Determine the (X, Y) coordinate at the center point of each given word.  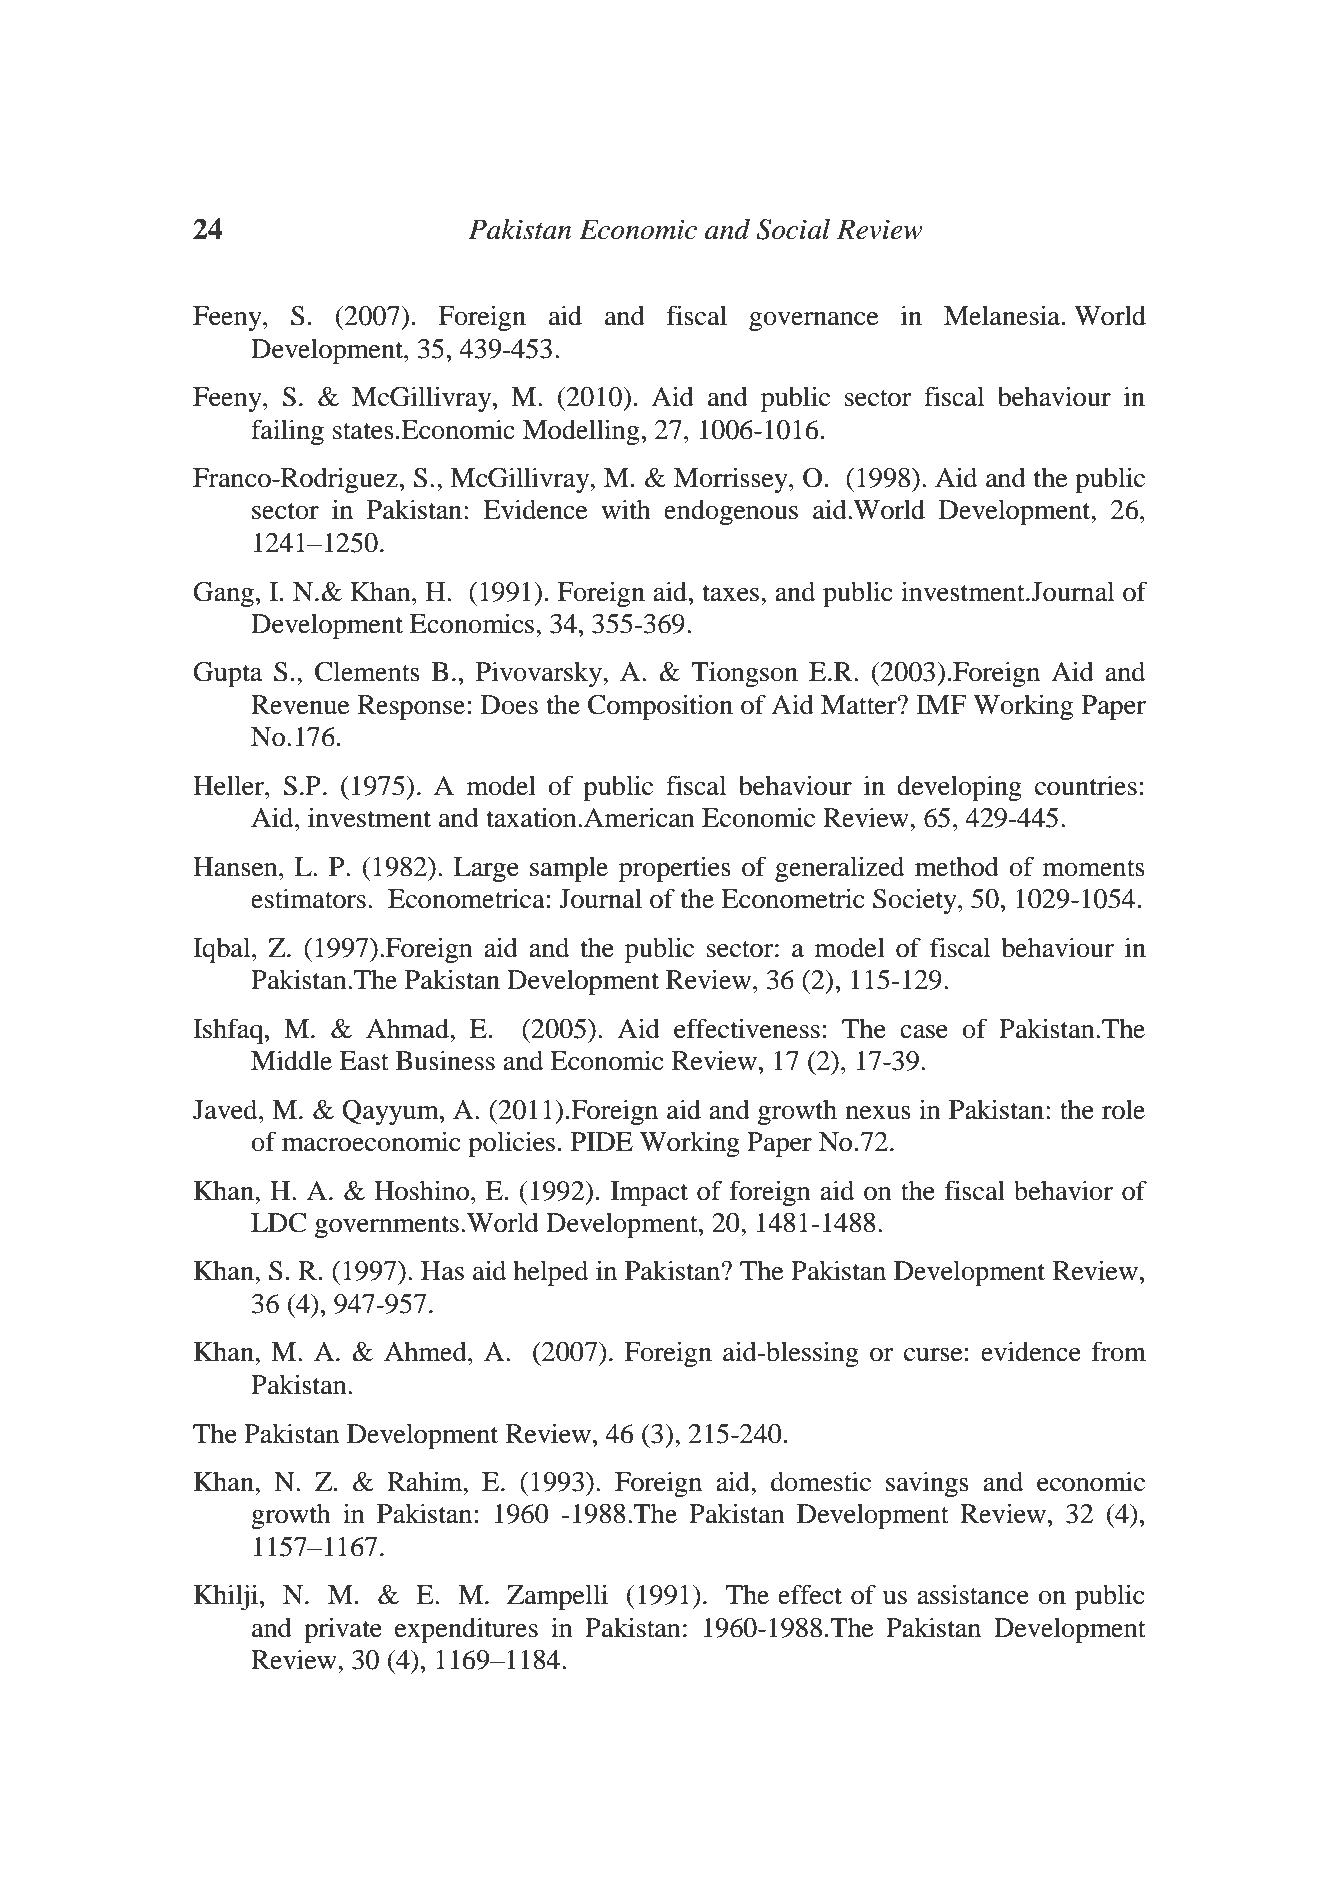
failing (287, 432)
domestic (821, 1481)
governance (813, 322)
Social (793, 229)
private (343, 1630)
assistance (973, 1594)
